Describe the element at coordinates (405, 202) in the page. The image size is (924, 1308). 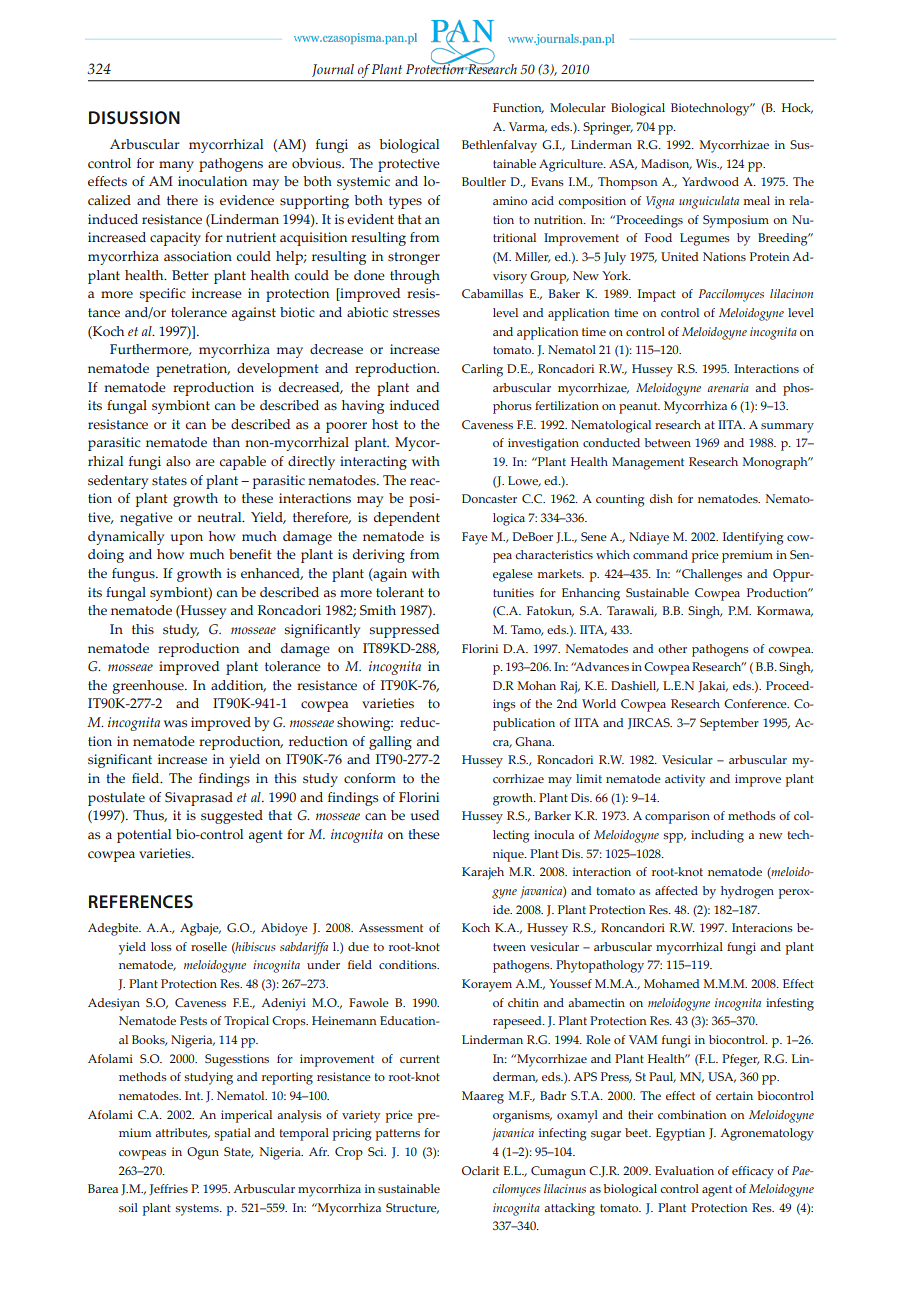
I see `types` at that location.
